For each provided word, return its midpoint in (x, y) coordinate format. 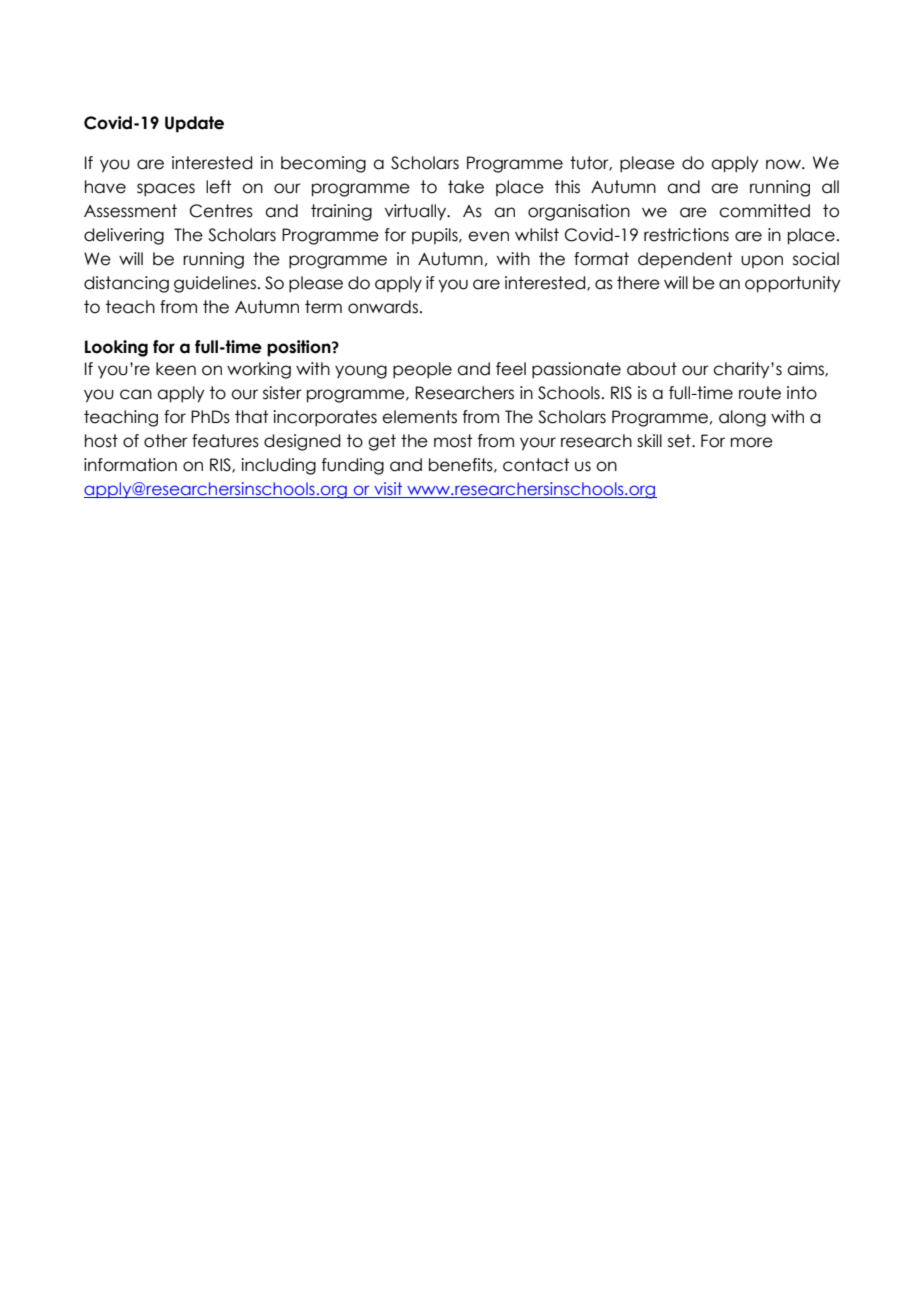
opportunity (792, 284)
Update (194, 124)
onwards (383, 307)
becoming (323, 164)
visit (388, 490)
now (784, 164)
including (278, 466)
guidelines (215, 284)
